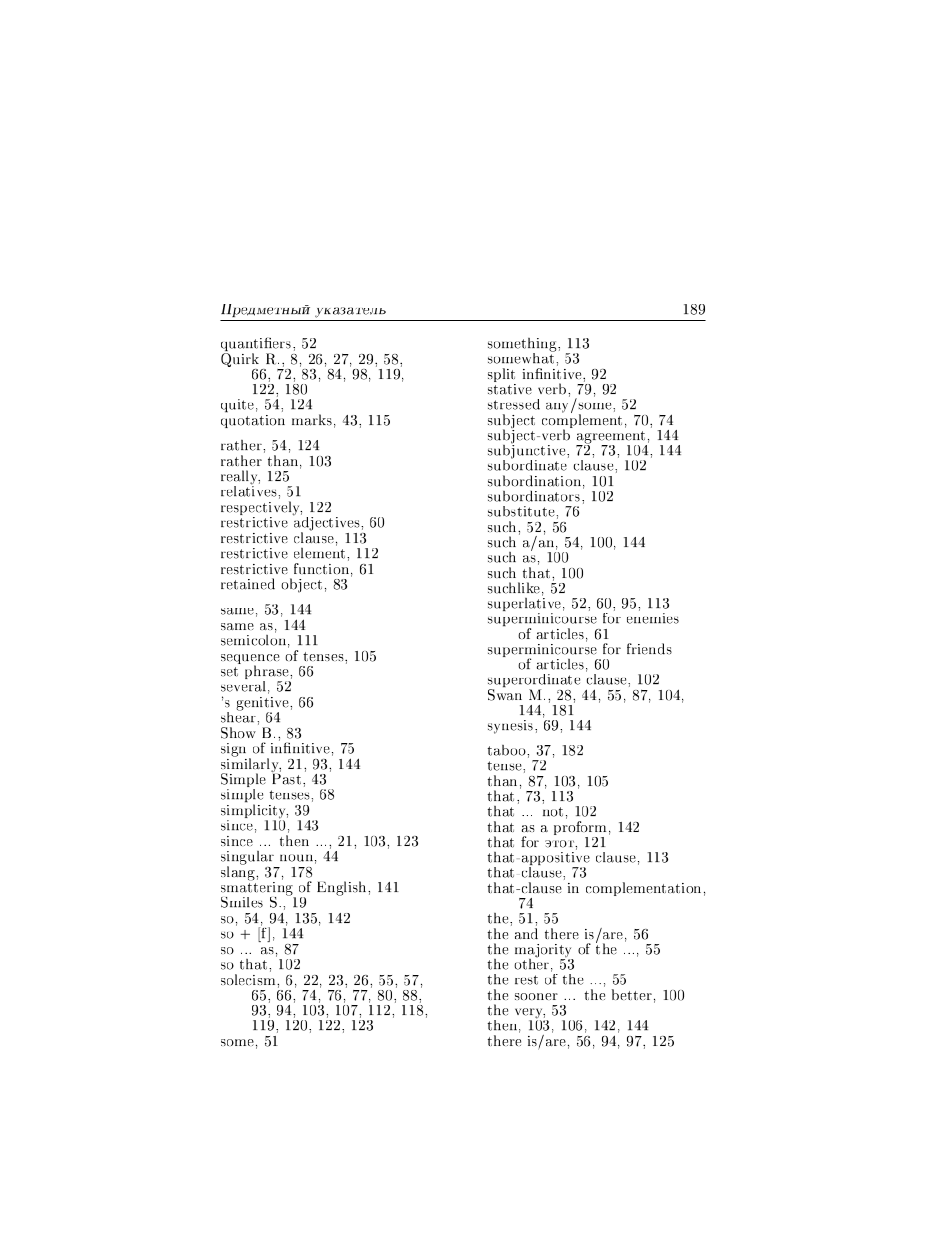  I want to click on ers, so click(282, 345).
